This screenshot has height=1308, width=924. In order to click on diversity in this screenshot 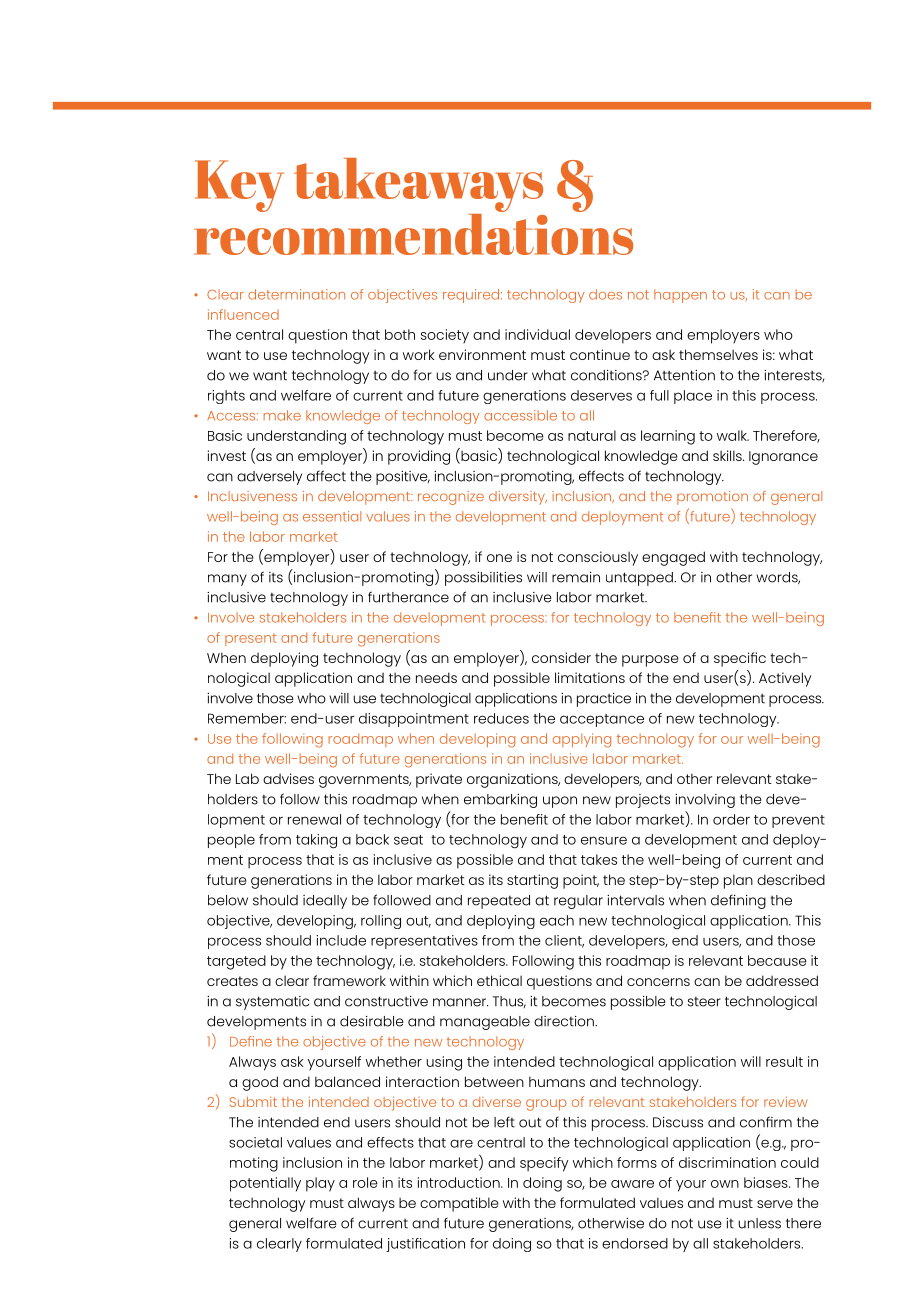, I will do `click(518, 498)`.
